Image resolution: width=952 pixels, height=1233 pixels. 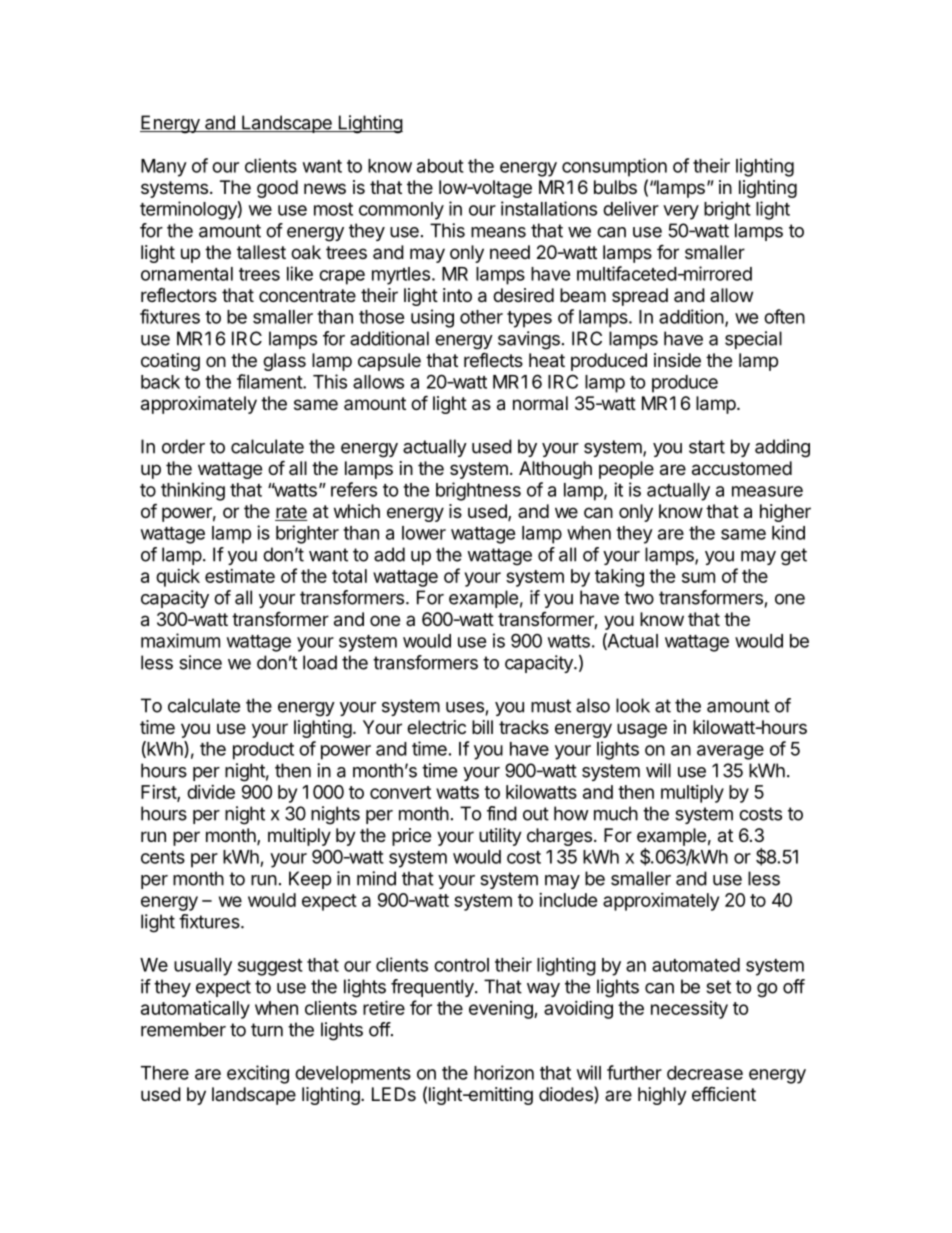 What do you see at coordinates (440, 166) in the screenshot?
I see `about` at bounding box center [440, 166].
